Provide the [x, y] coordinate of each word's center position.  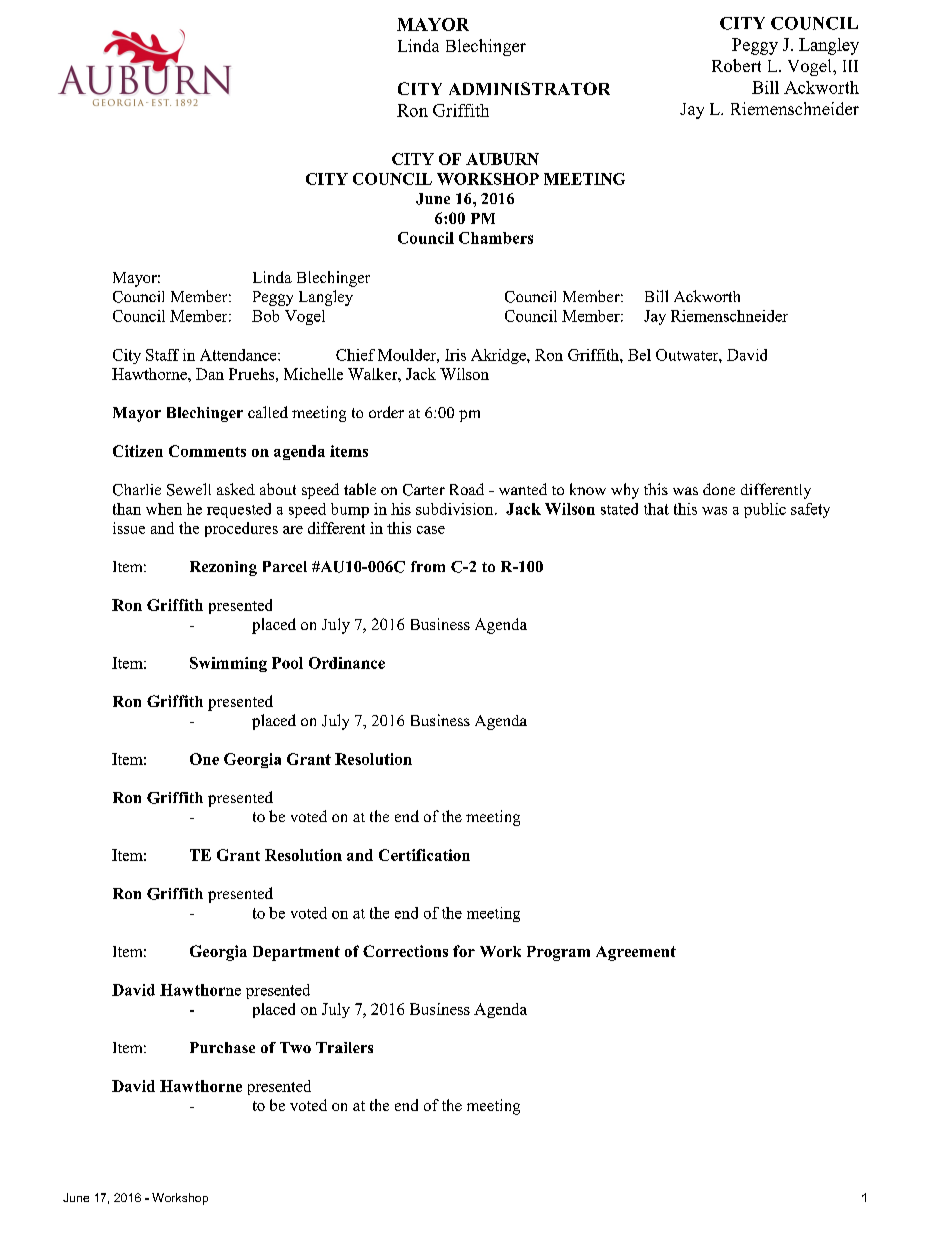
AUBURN [502, 159]
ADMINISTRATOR [529, 88]
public [765, 510]
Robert [736, 65]
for [464, 951]
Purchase [222, 1047]
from [428, 566]
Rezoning [223, 568]
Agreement [636, 953]
